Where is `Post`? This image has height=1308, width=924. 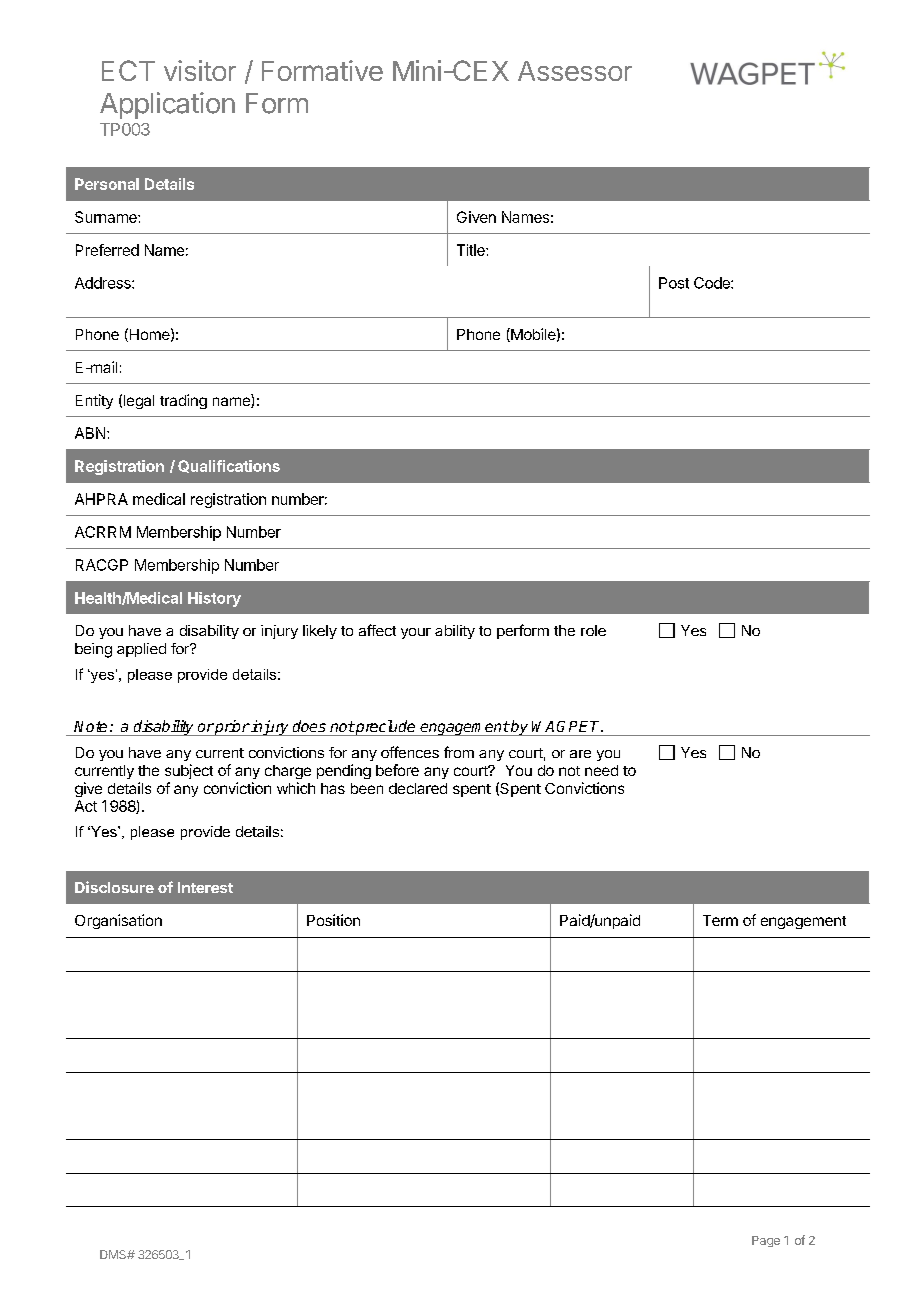 Post is located at coordinates (674, 283).
